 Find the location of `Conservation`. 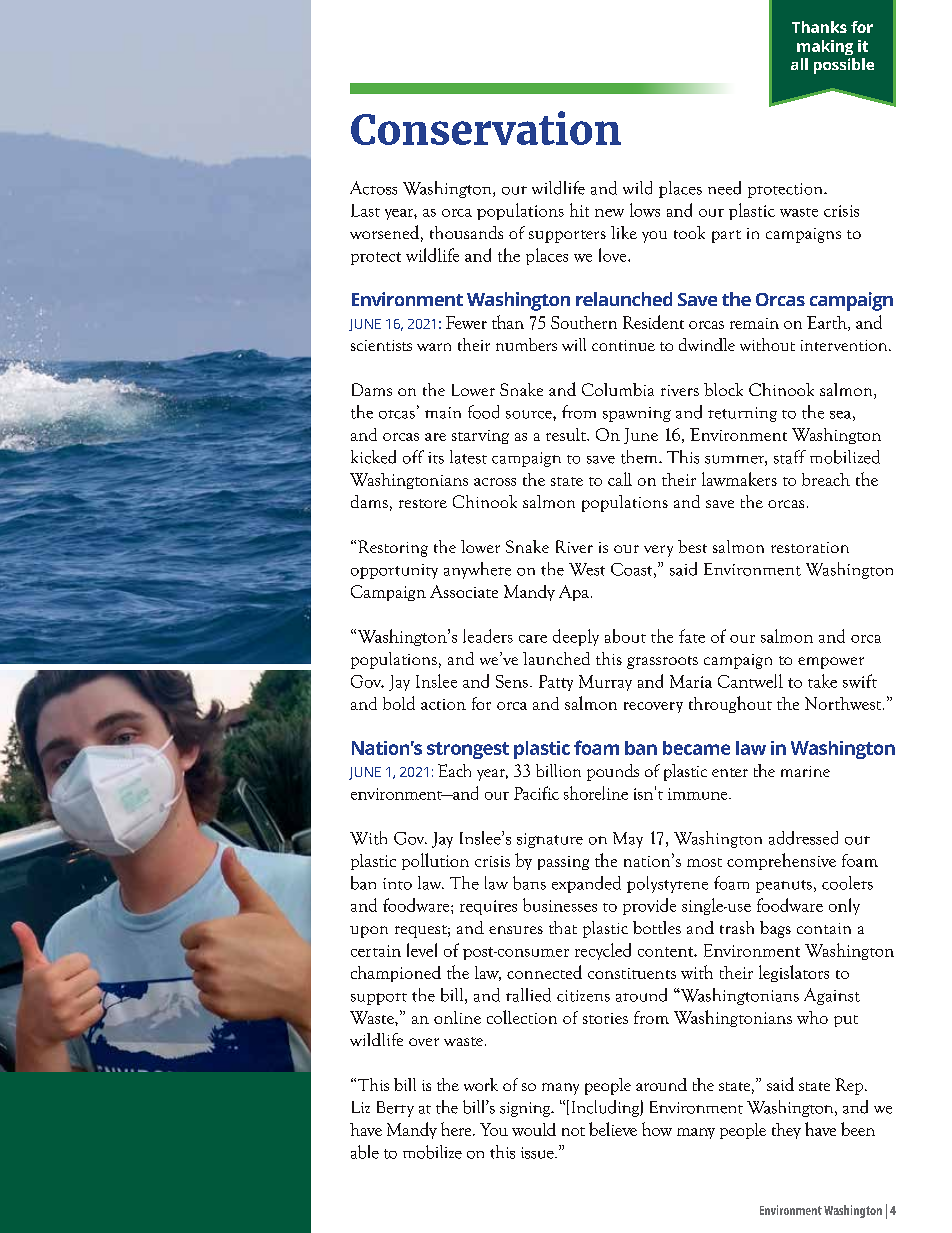

Conservation is located at coordinates (486, 128).
